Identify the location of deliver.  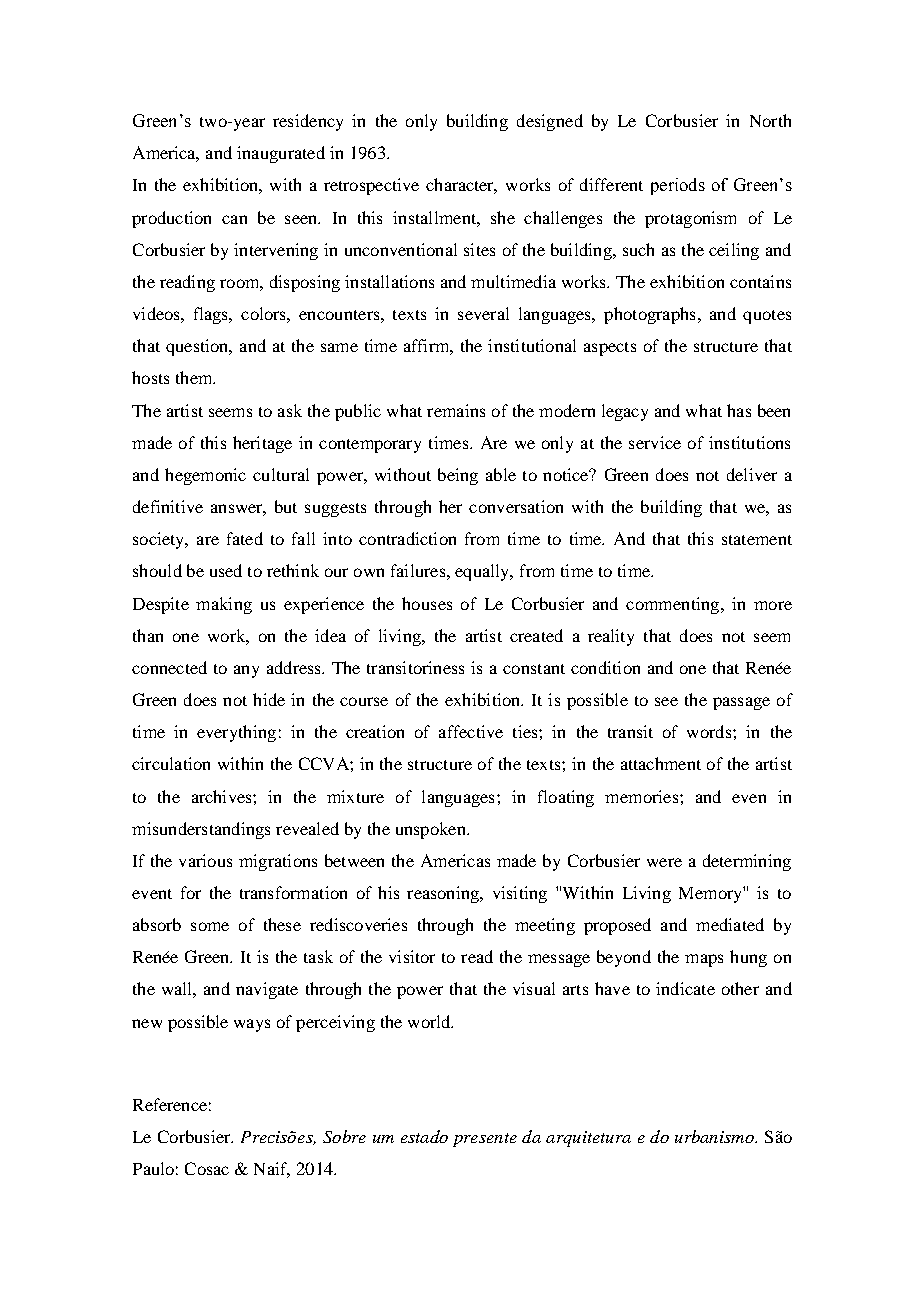
(752, 474).
